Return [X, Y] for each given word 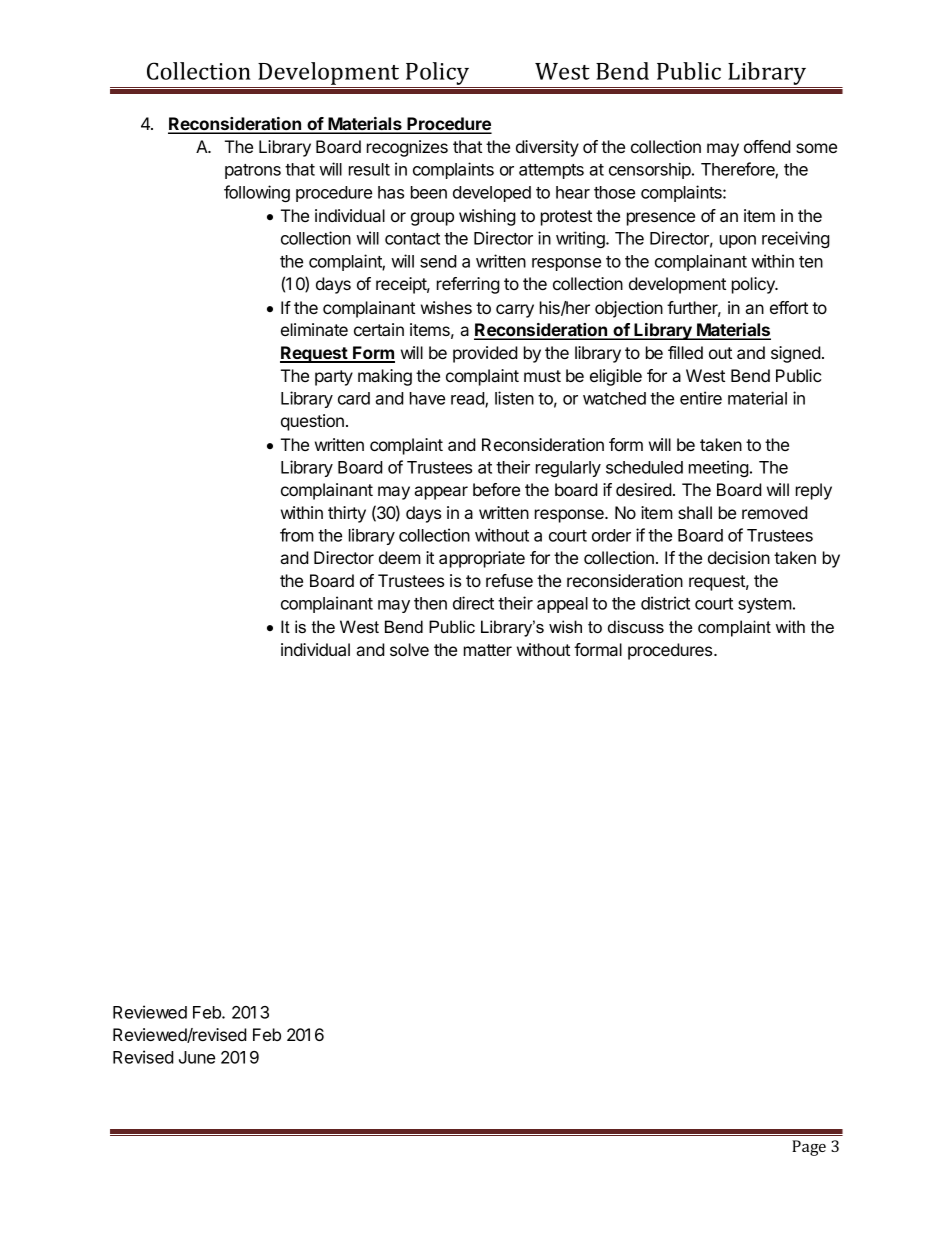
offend [767, 146]
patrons [253, 171]
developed [492, 194]
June [197, 1057]
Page [809, 1148]
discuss [636, 626]
